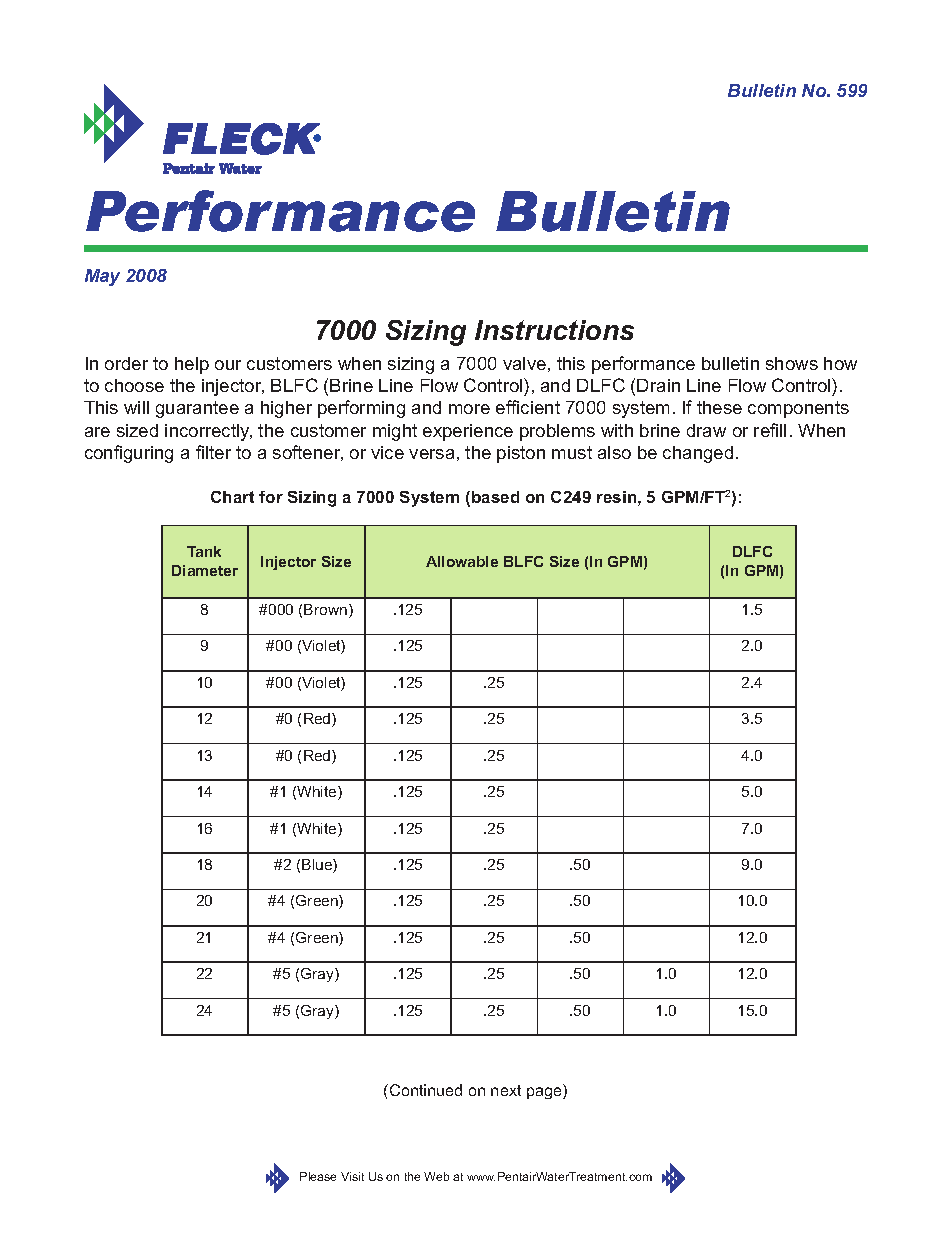 This document has width=952, height=1233. Describe the element at coordinates (545, 1093) in the document. I see `page` at that location.
